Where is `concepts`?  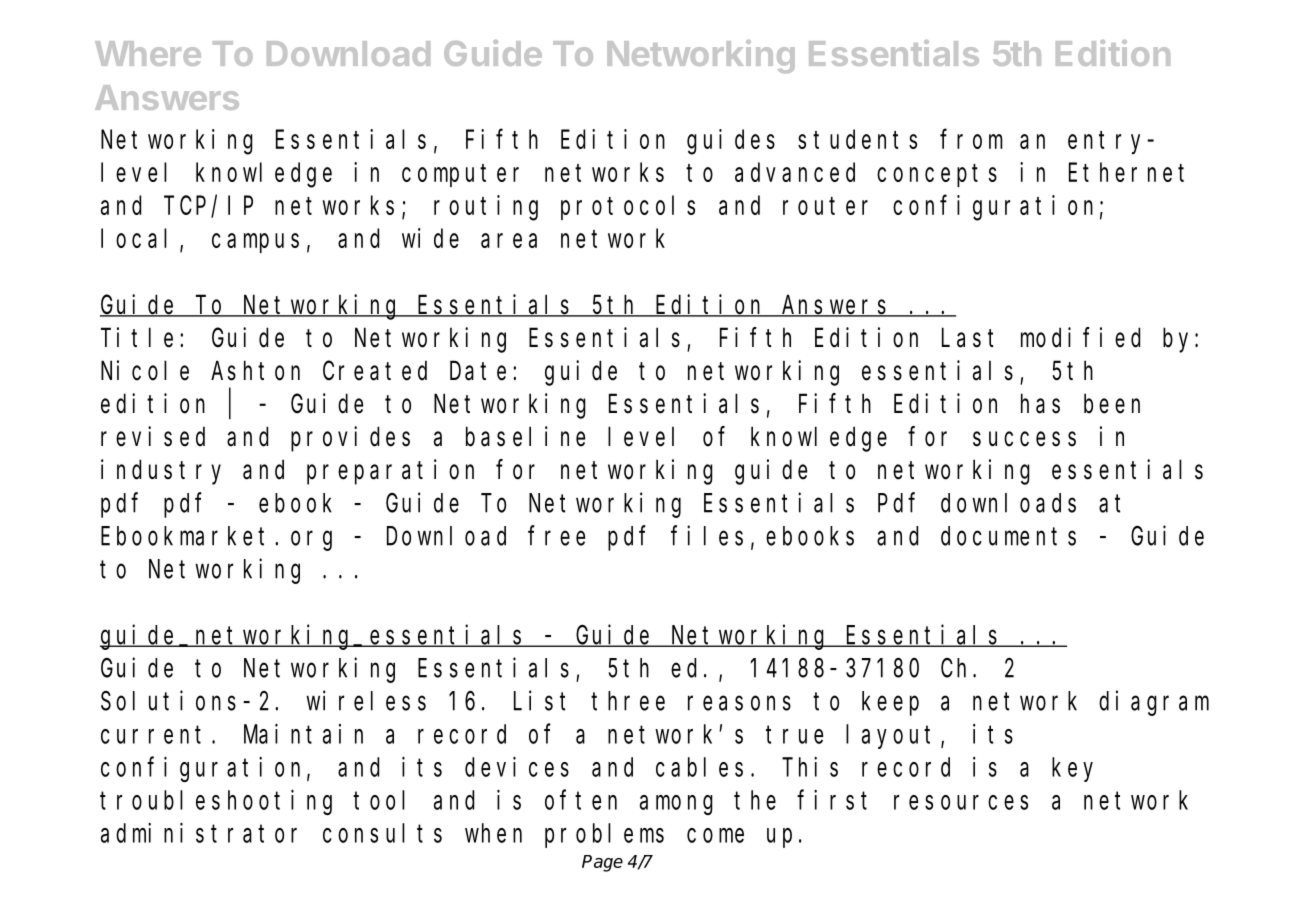
concepts is located at coordinates (937, 175).
